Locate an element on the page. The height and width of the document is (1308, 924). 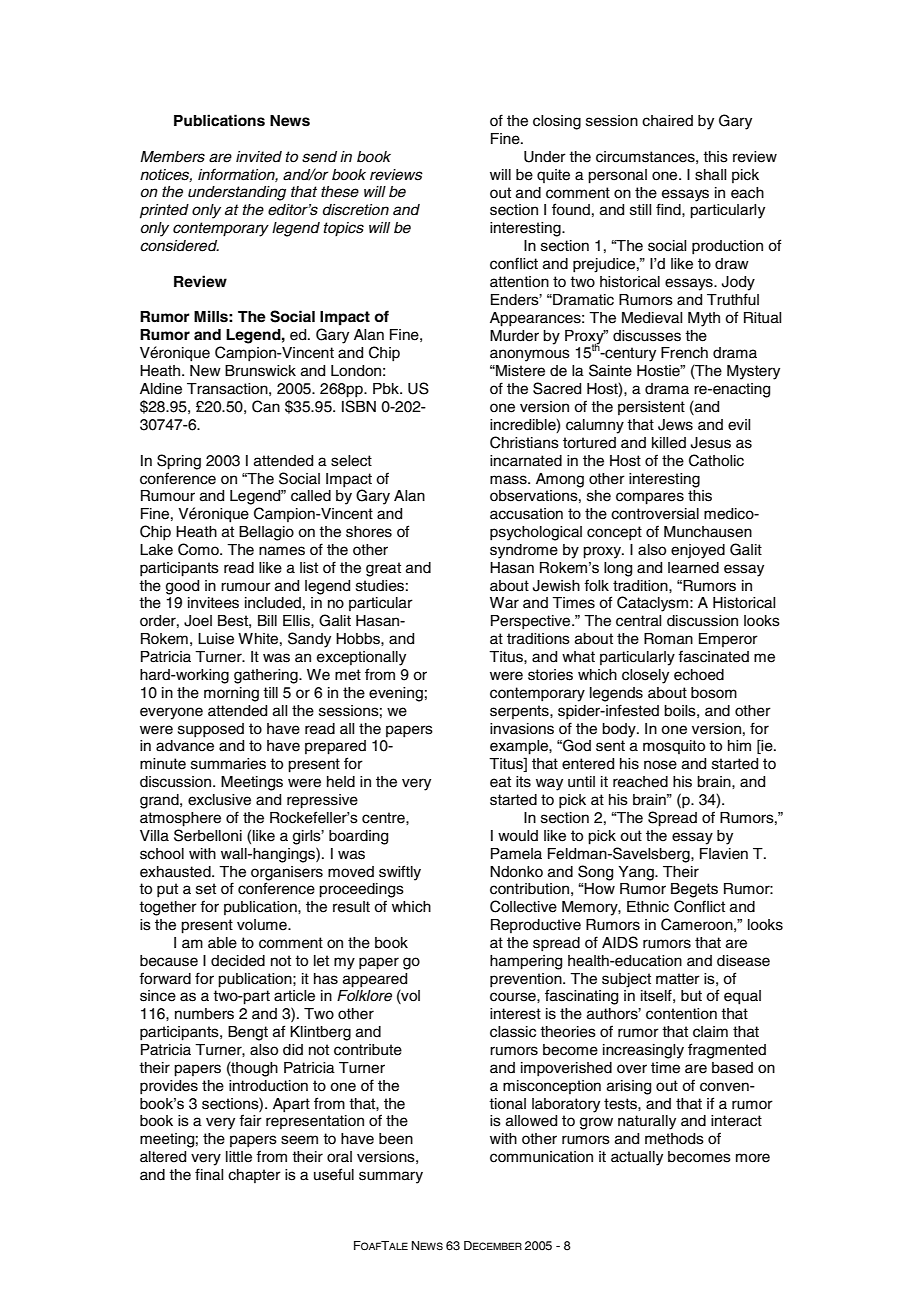
Perspective is located at coordinates (532, 622).
